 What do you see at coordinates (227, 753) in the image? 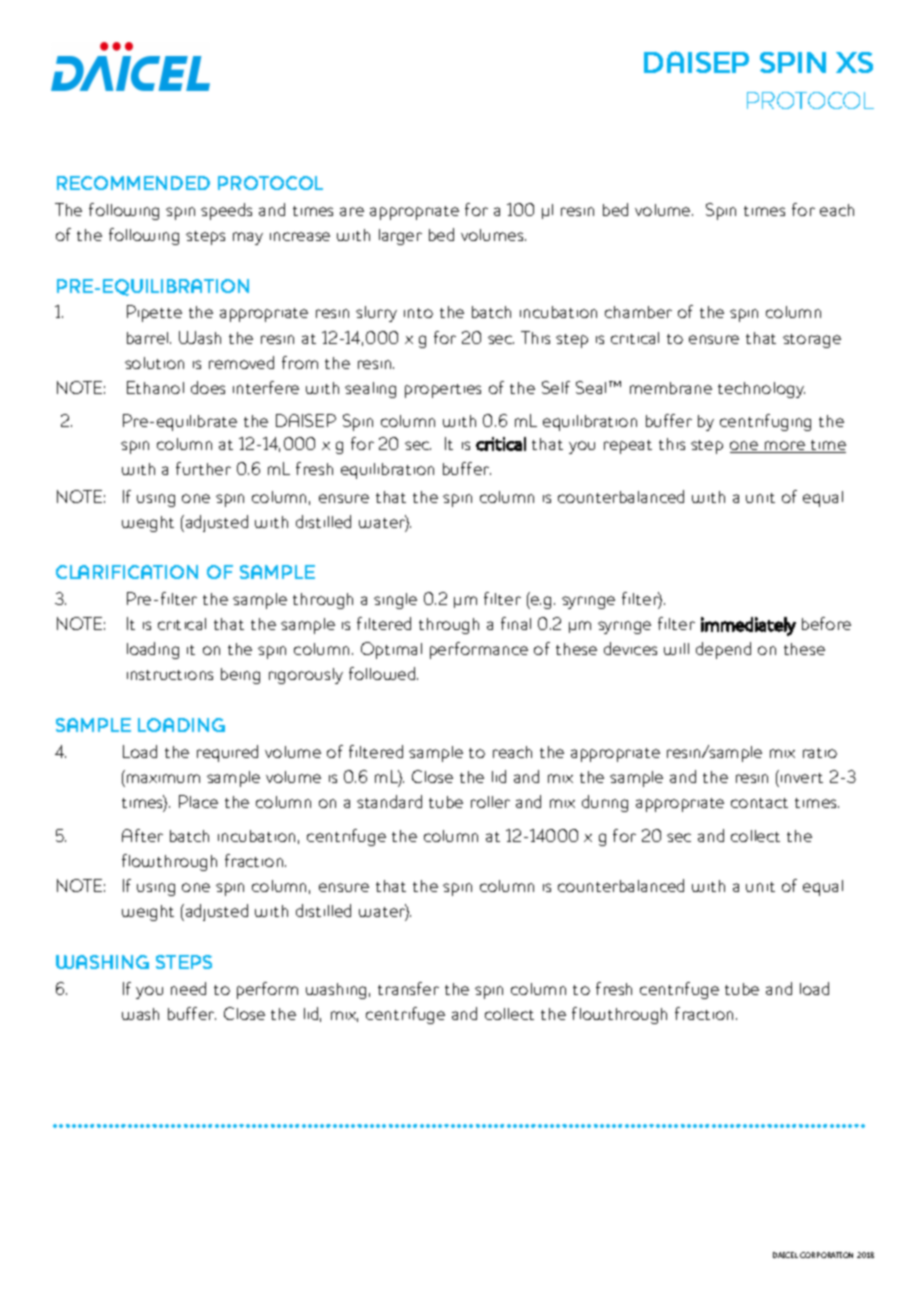
I see `required` at bounding box center [227, 753].
